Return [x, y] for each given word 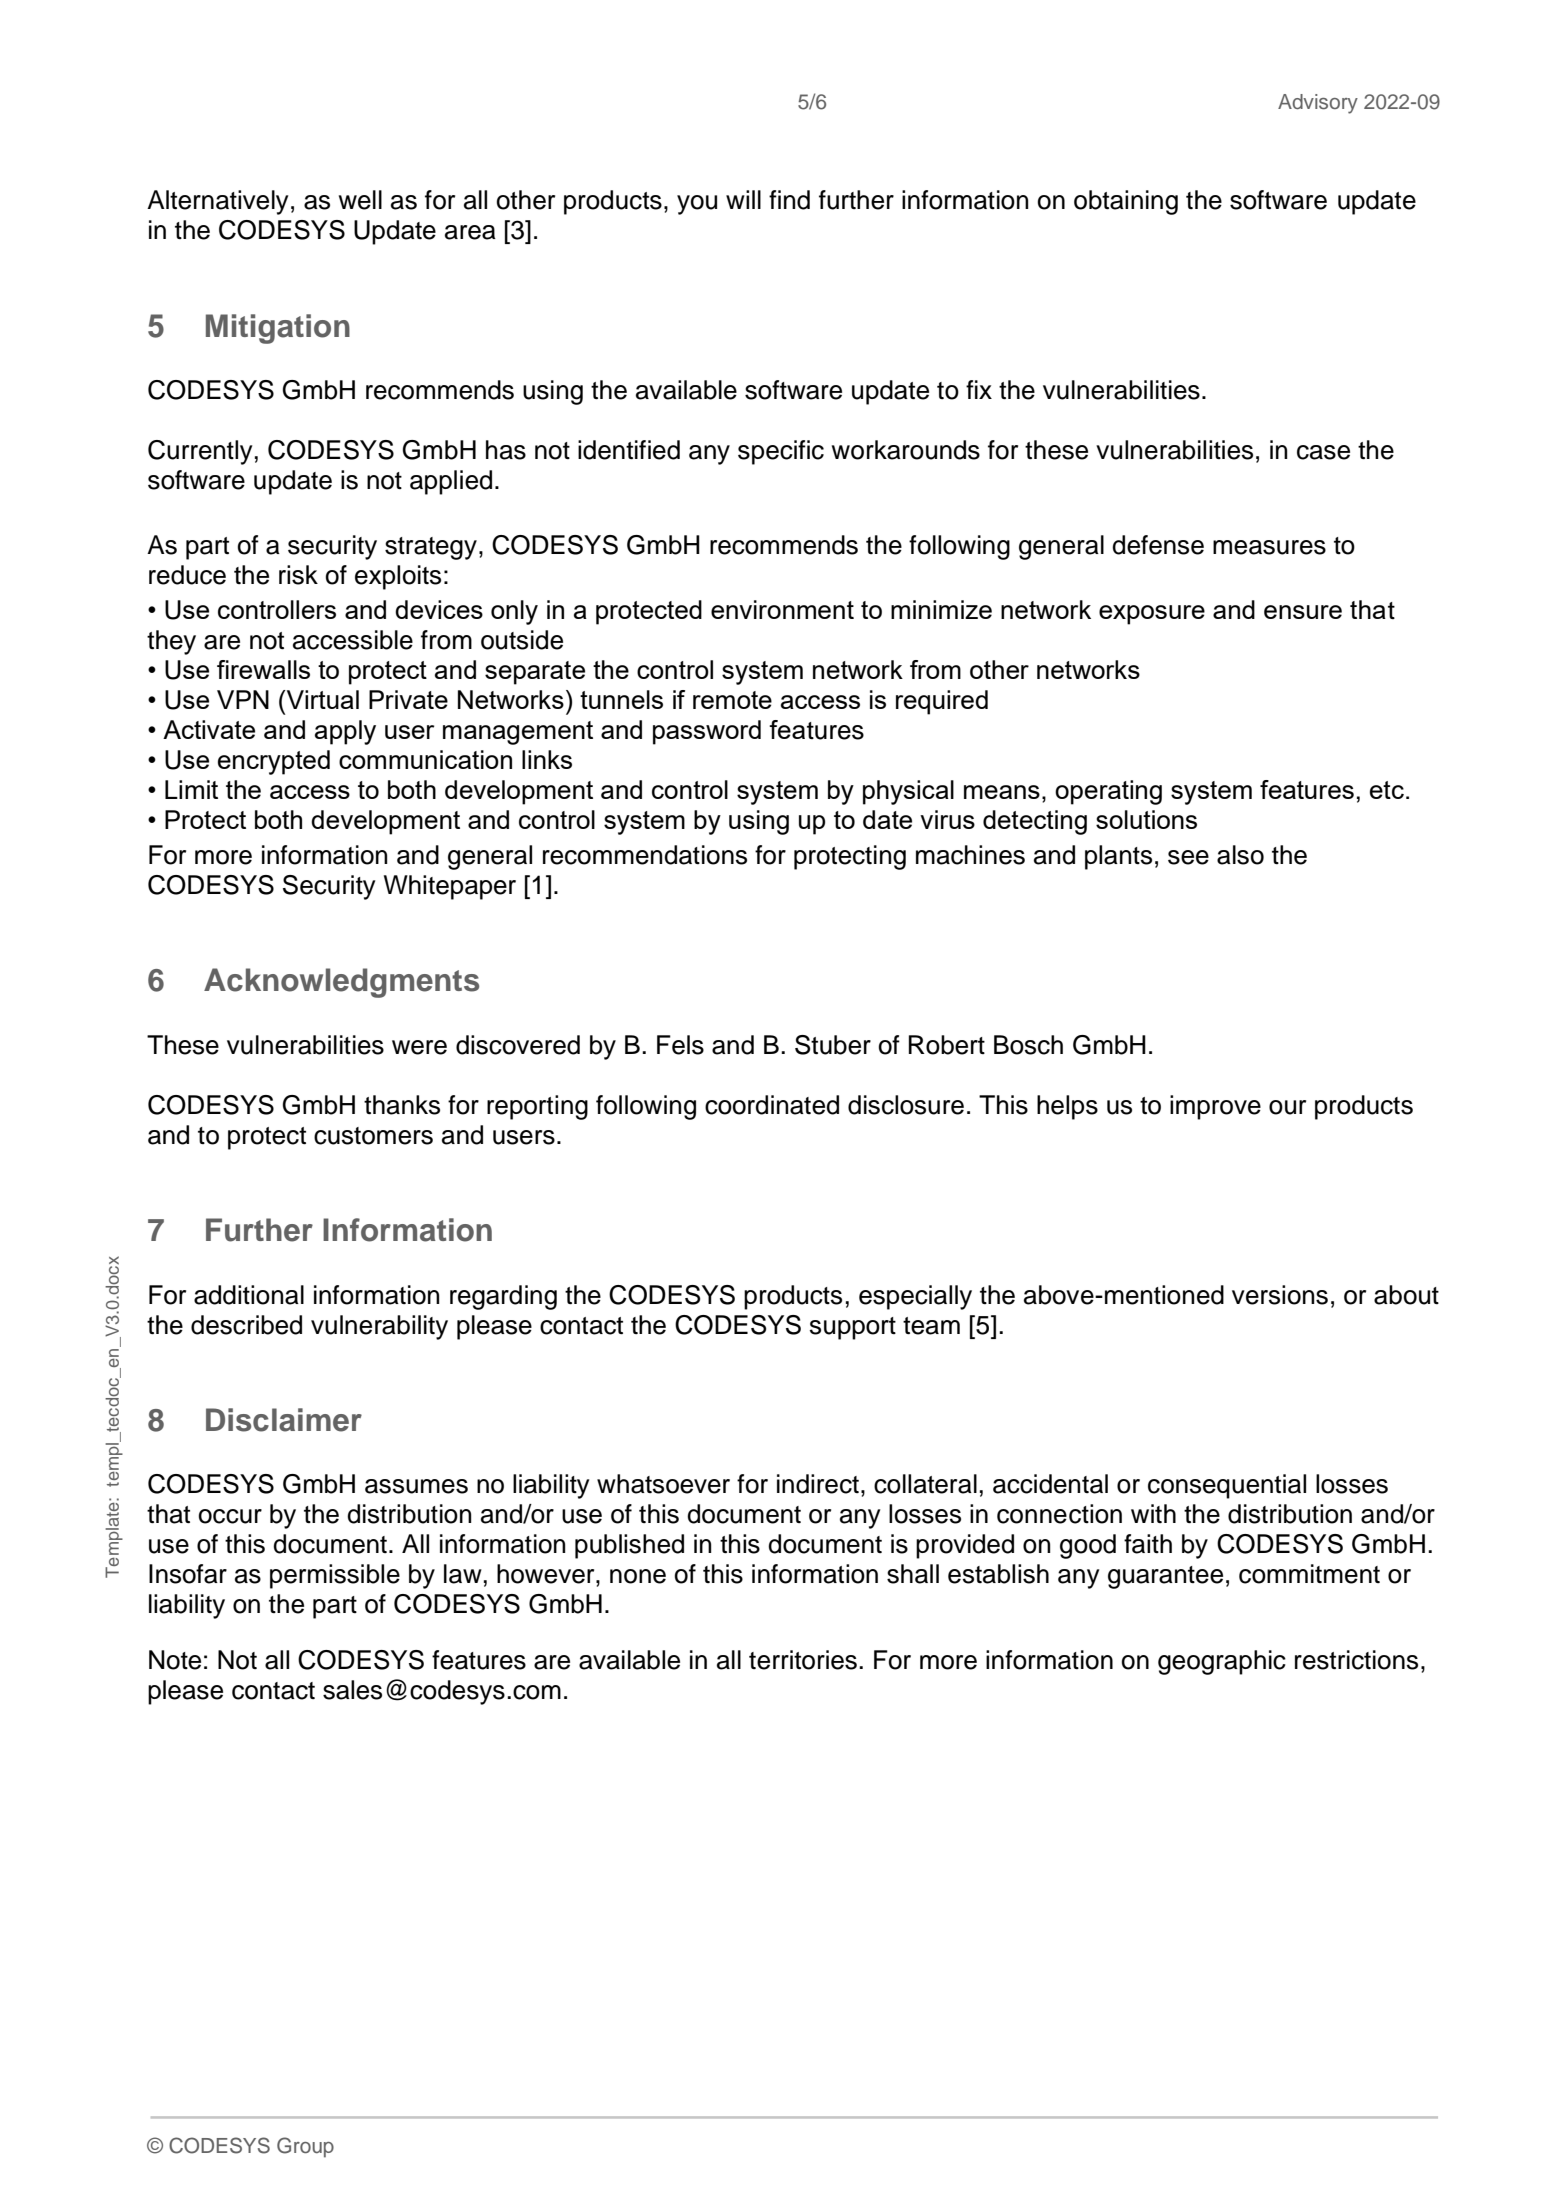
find [789, 200]
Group [305, 2147]
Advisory [1318, 104]
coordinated [772, 1105]
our [1287, 1107]
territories [803, 1660]
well [360, 200]
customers [373, 1136]
